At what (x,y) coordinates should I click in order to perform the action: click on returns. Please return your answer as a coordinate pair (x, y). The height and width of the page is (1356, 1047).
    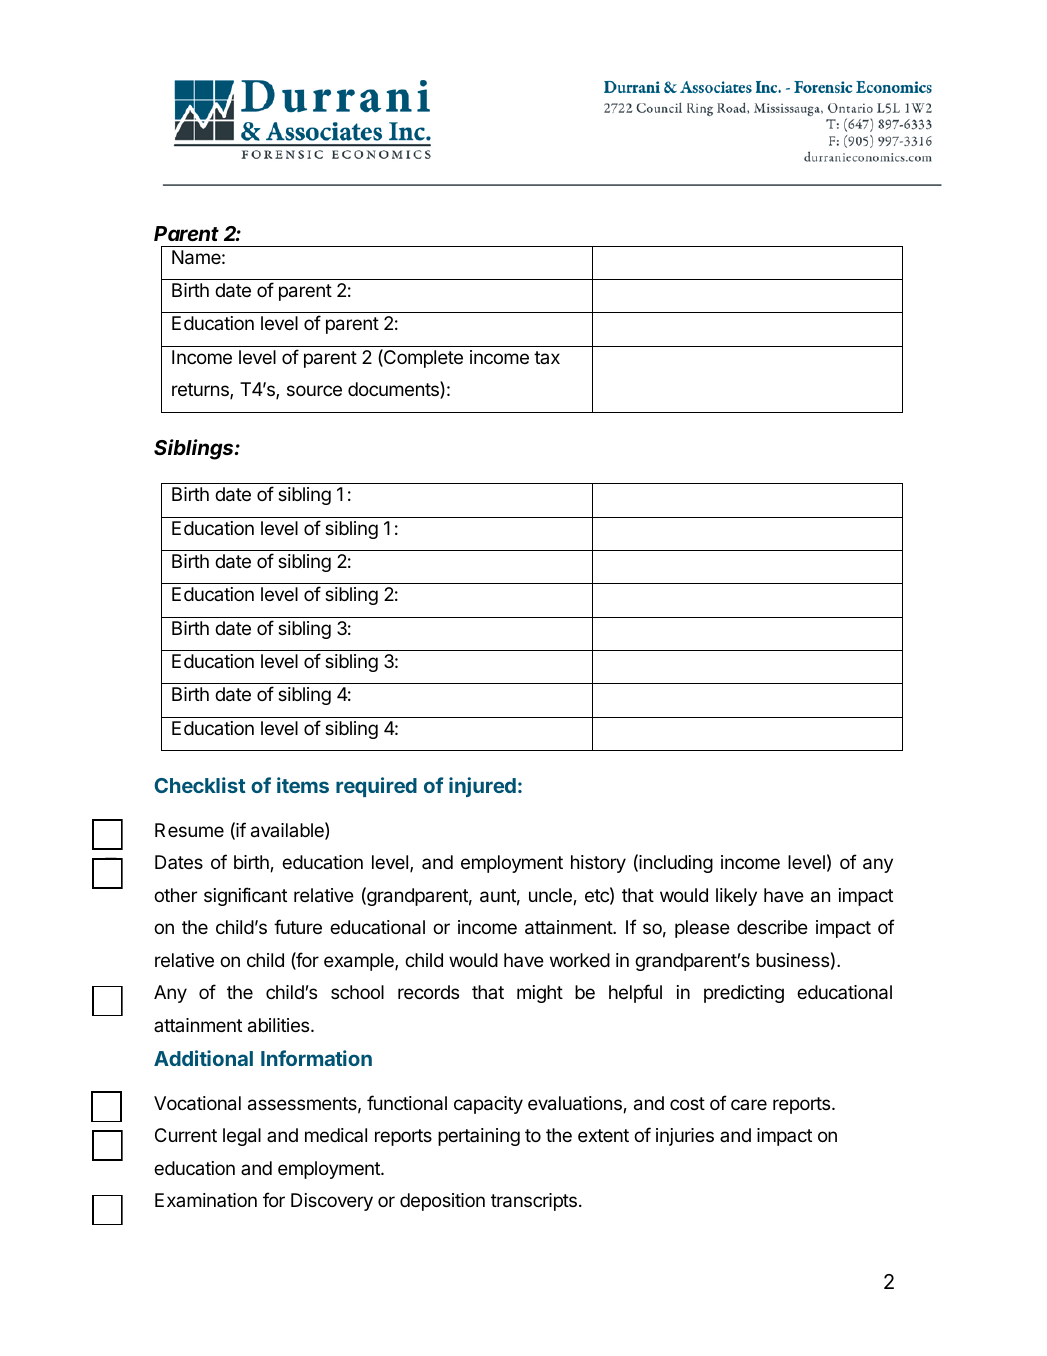
    Looking at the image, I should click on (201, 391).
